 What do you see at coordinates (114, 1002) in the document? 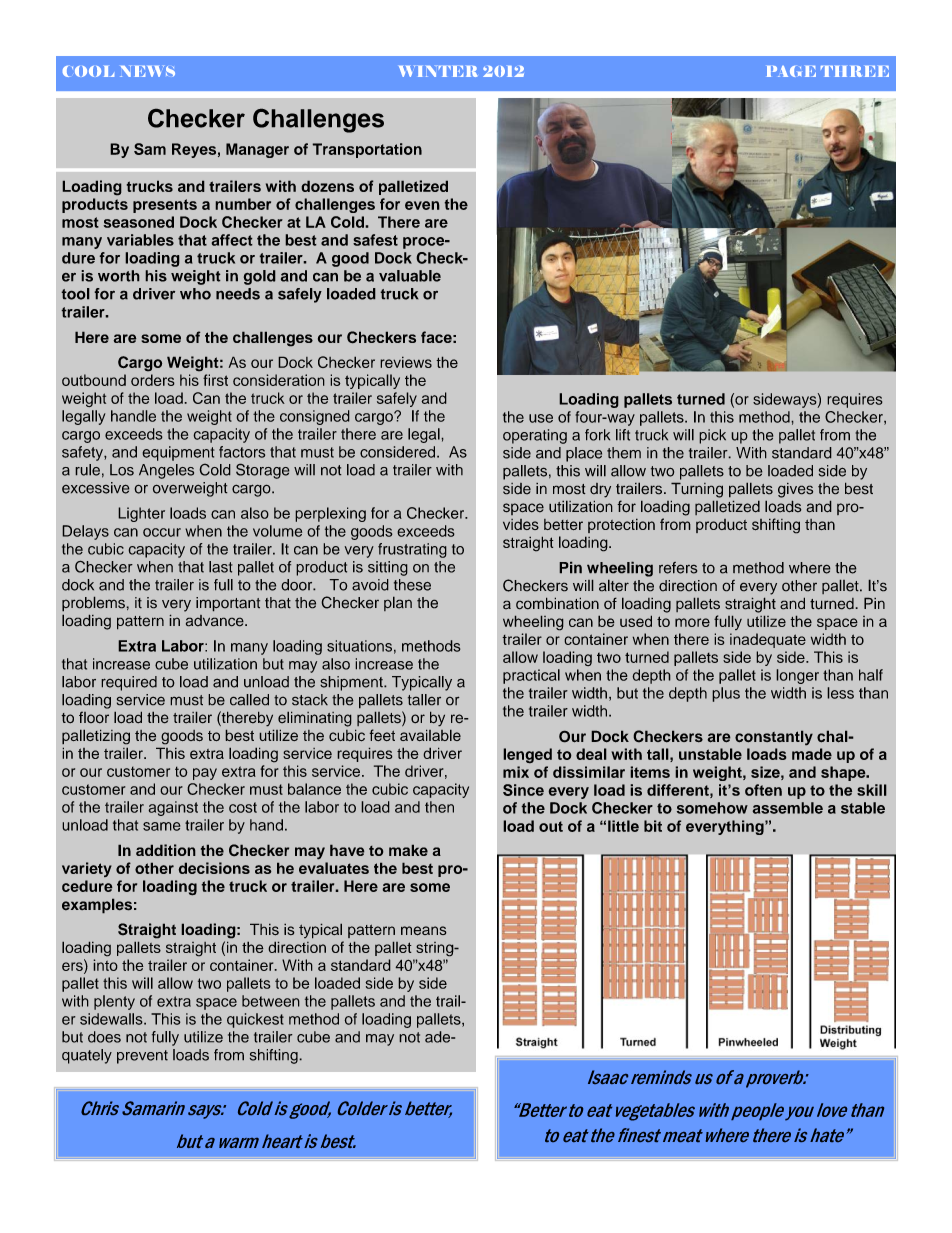
I see `plenty` at bounding box center [114, 1002].
